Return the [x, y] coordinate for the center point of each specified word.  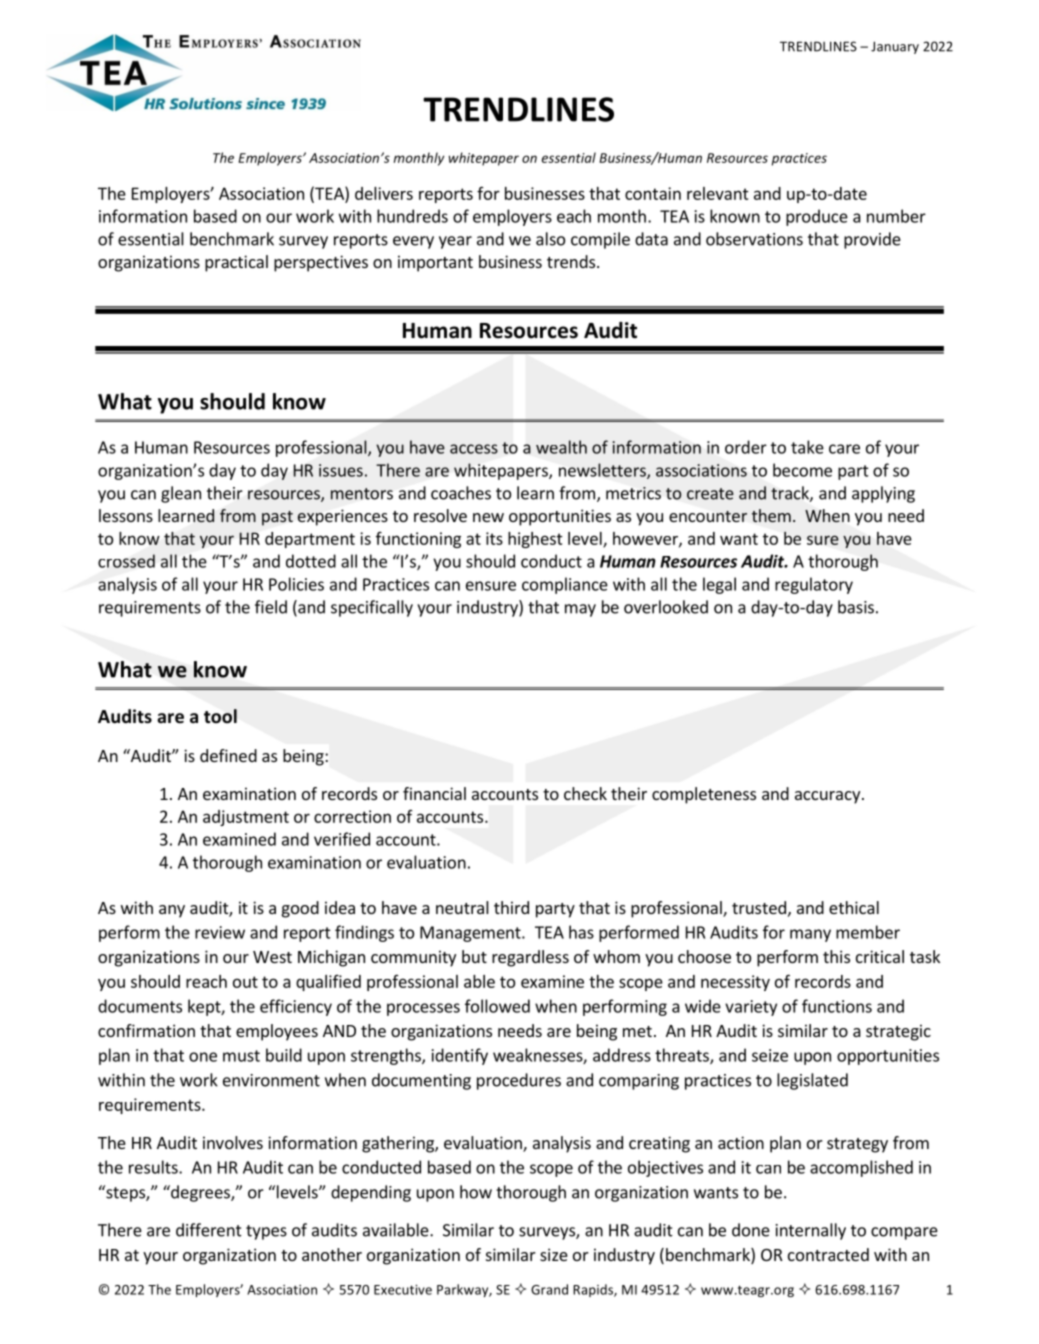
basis [856, 607]
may [580, 610]
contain [653, 193]
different [209, 1230]
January [895, 47]
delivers [384, 193]
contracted [828, 1254]
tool [220, 716]
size [554, 1254]
